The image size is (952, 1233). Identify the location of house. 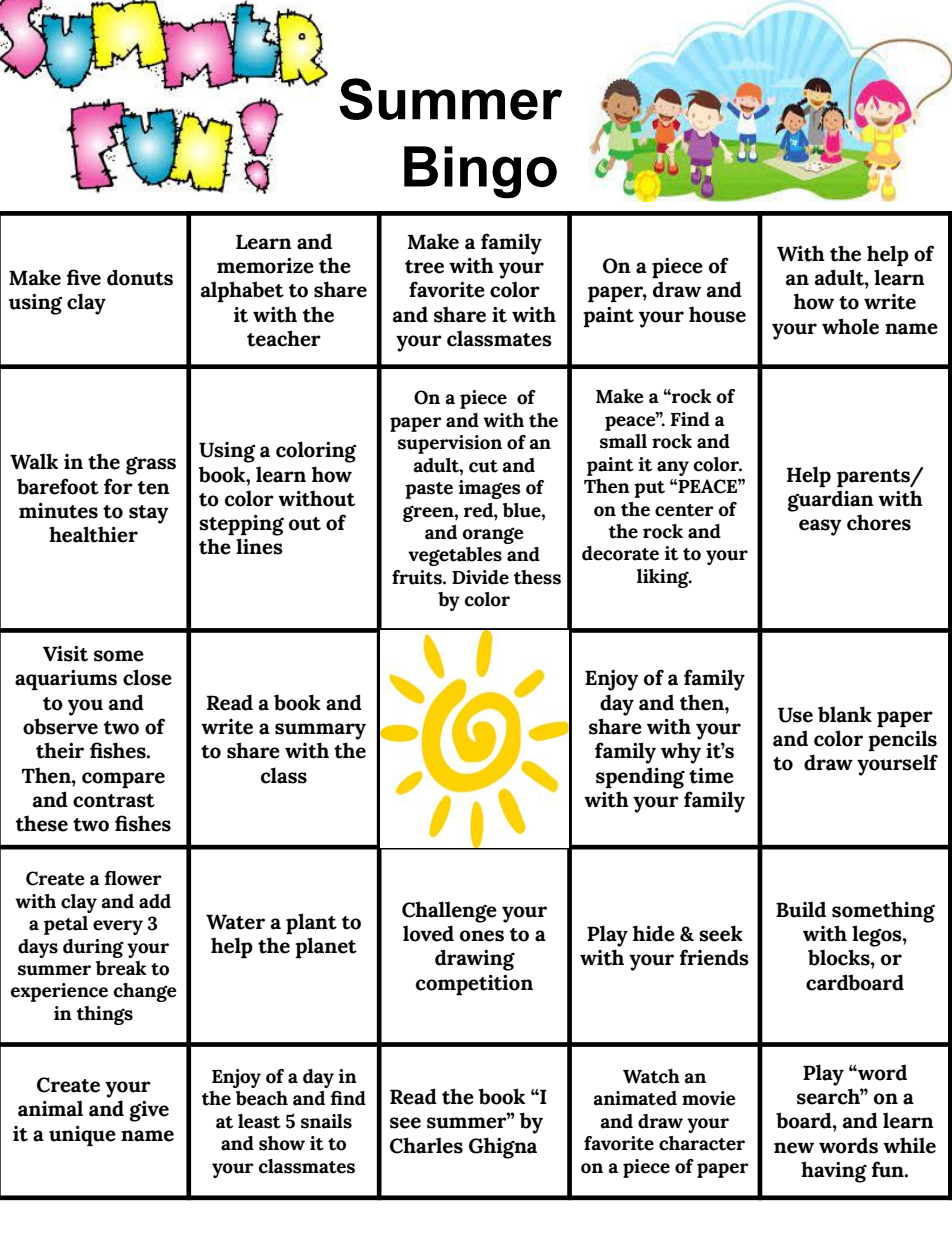
(717, 314).
